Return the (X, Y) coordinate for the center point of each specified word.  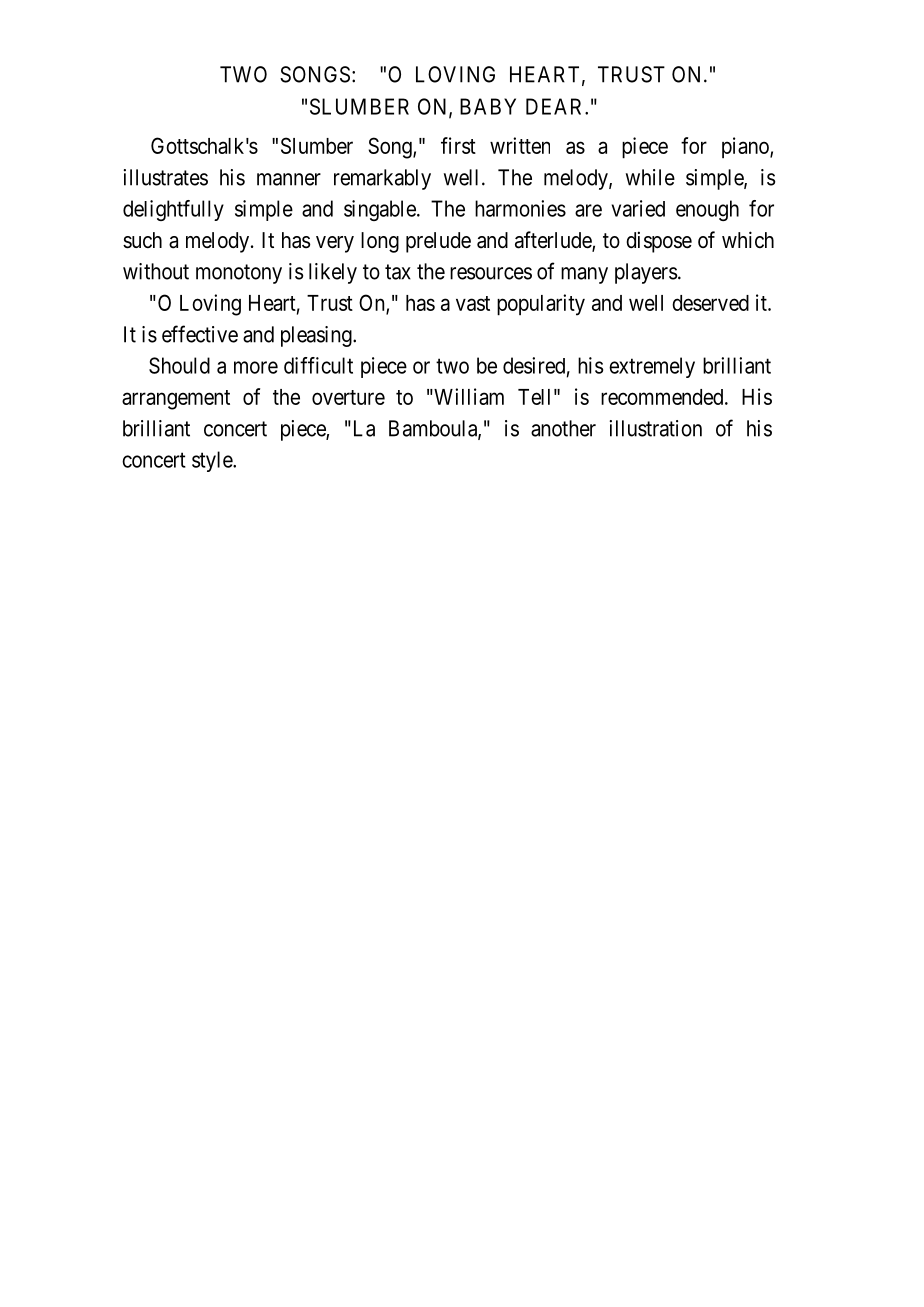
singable (381, 210)
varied (638, 208)
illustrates (166, 177)
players (646, 273)
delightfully (173, 210)
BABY (488, 106)
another (563, 428)
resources (491, 273)
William (468, 396)
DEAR (556, 106)
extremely (652, 367)
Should (179, 365)
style (213, 461)
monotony (239, 274)
